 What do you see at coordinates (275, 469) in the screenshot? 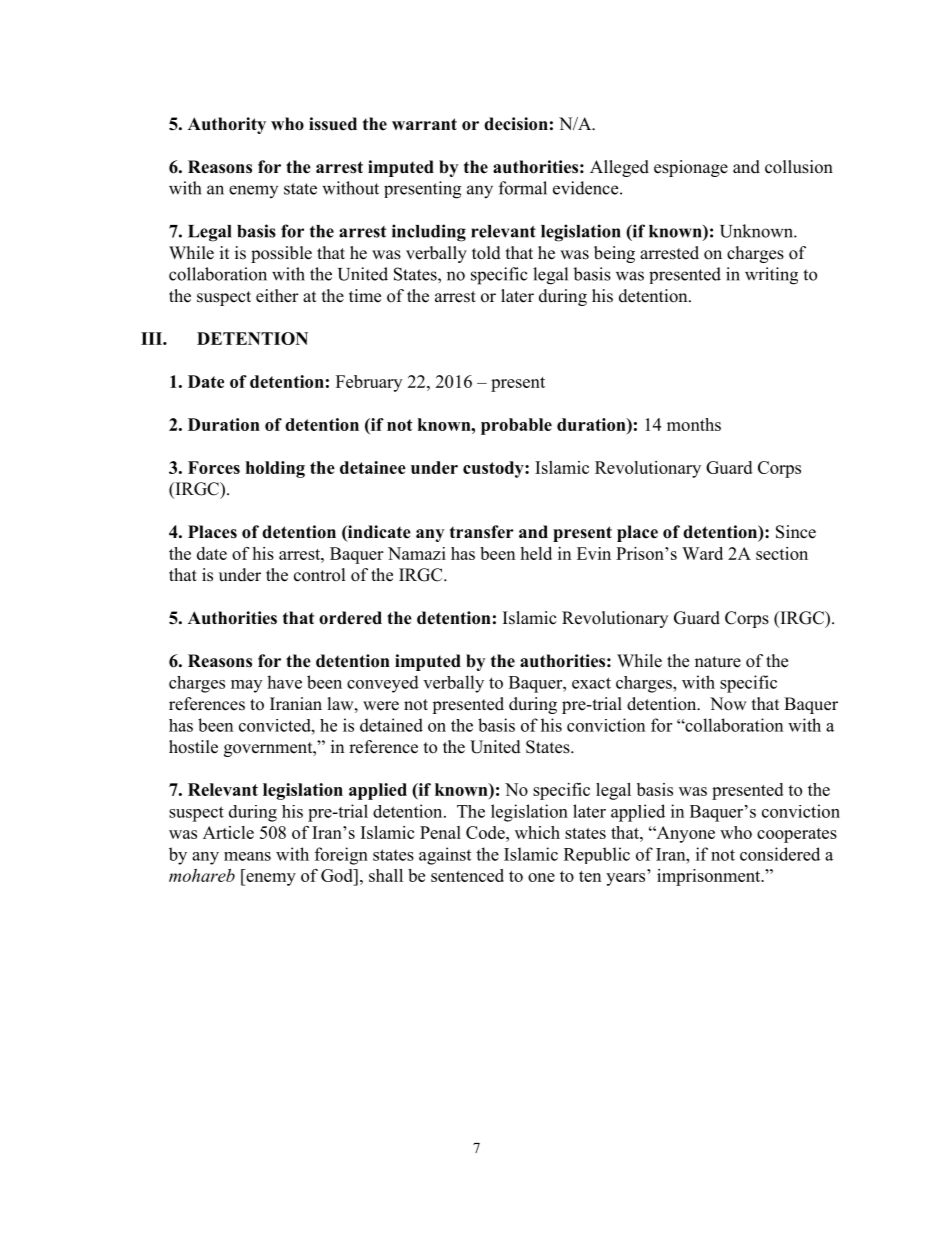
I see `holding` at bounding box center [275, 469].
